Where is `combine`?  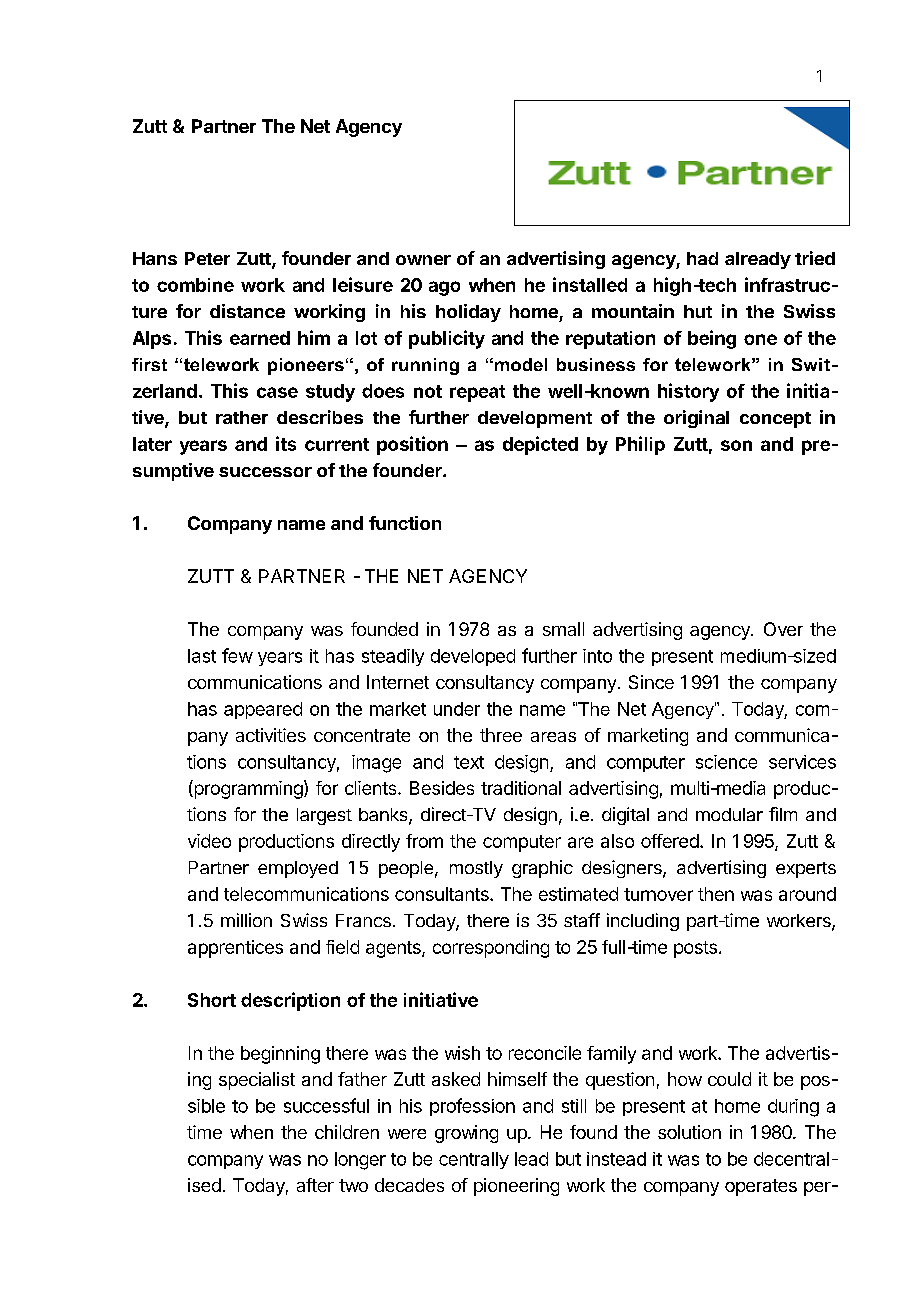 combine is located at coordinates (195, 285).
